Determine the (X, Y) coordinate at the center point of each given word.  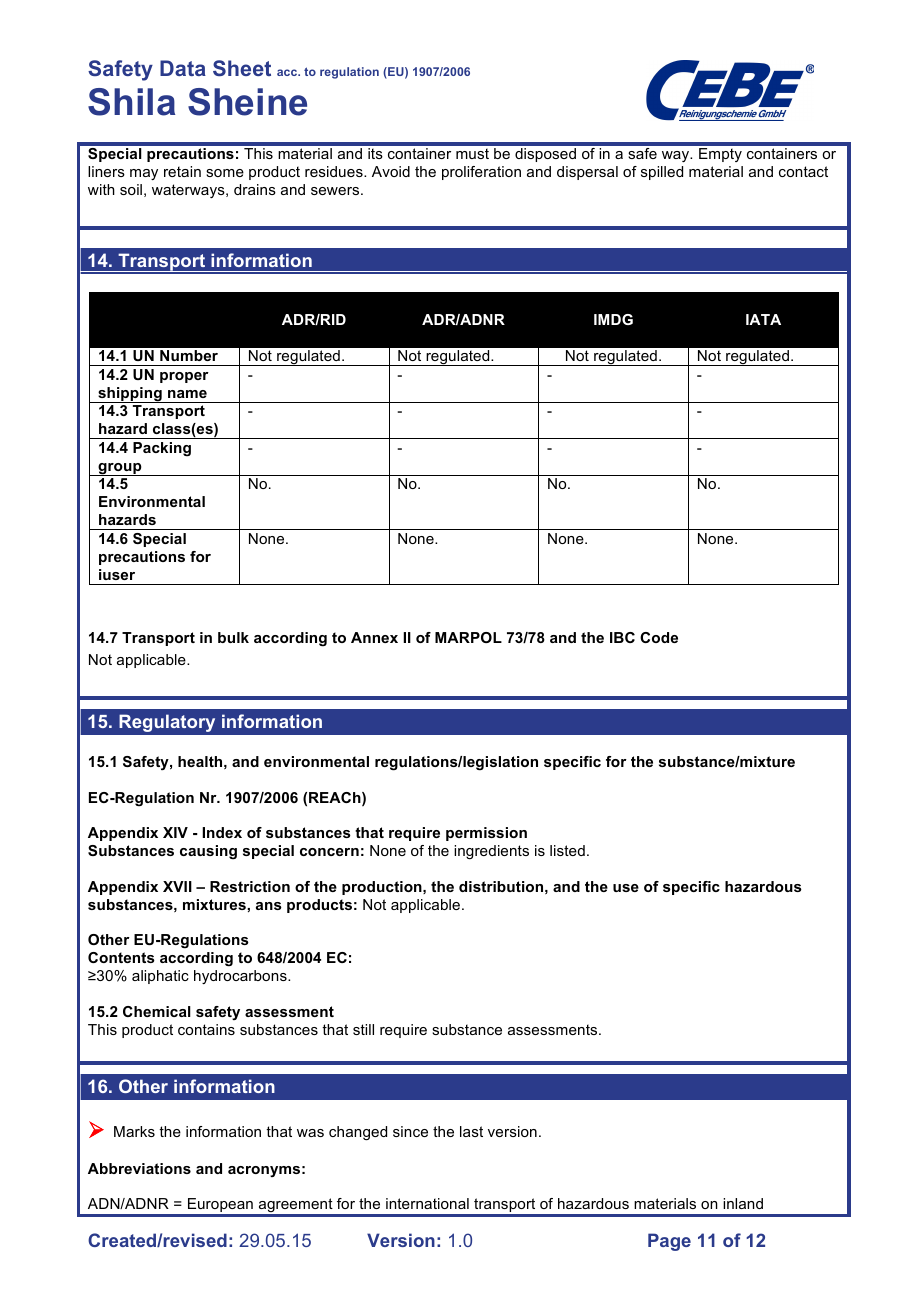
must (472, 153)
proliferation (481, 173)
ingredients (491, 852)
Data (183, 68)
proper (184, 377)
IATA (763, 319)
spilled (662, 173)
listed (567, 850)
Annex (374, 637)
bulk (233, 637)
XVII (177, 886)
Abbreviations (139, 1168)
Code (659, 637)
